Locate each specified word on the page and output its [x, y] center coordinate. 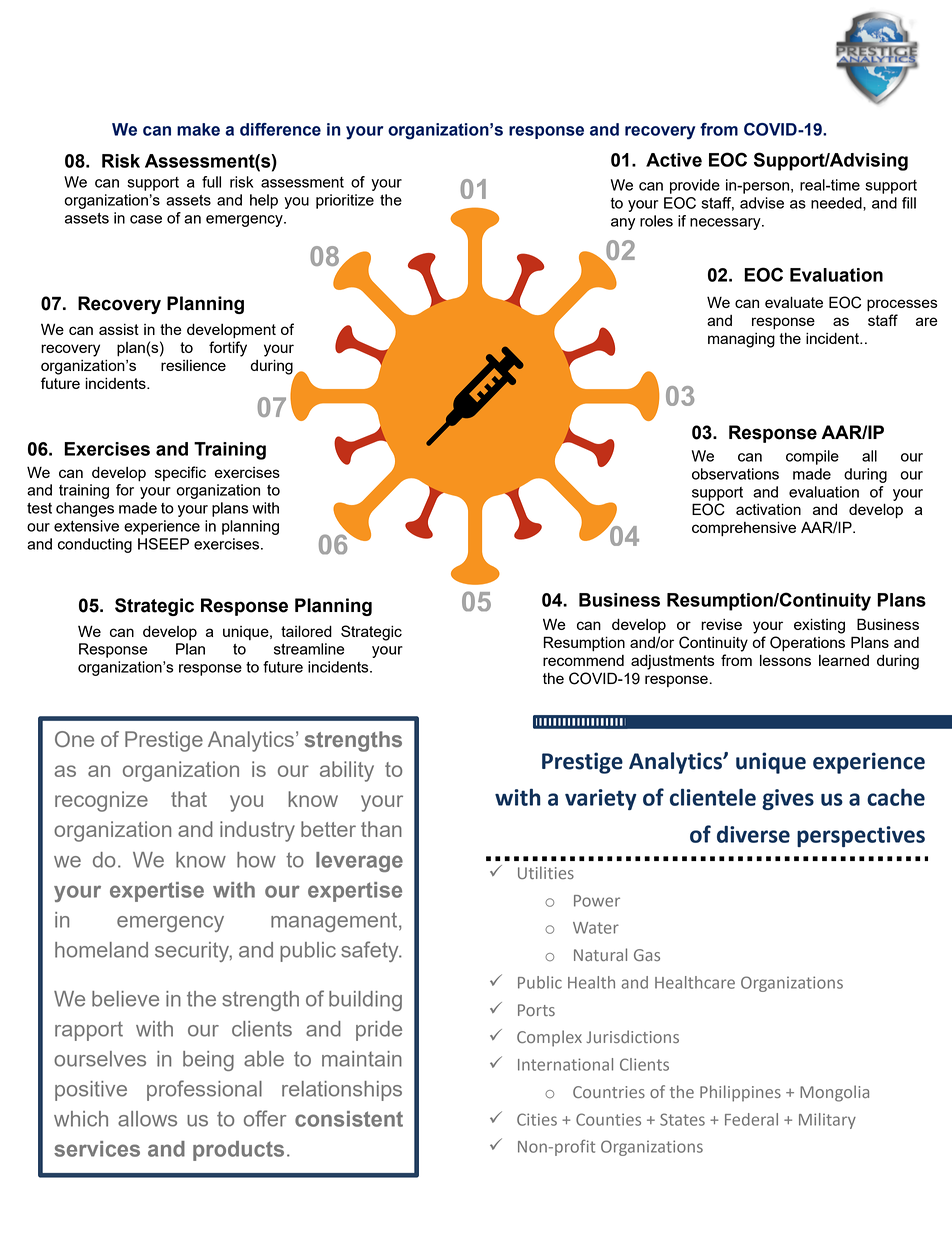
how [256, 860]
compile [812, 457]
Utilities [546, 872]
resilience [193, 365]
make [198, 129]
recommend [583, 660]
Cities [537, 1119]
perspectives [861, 836]
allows [147, 1119]
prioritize [345, 201]
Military [827, 1121]
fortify [228, 349]
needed [837, 203]
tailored [306, 631]
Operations [807, 644]
